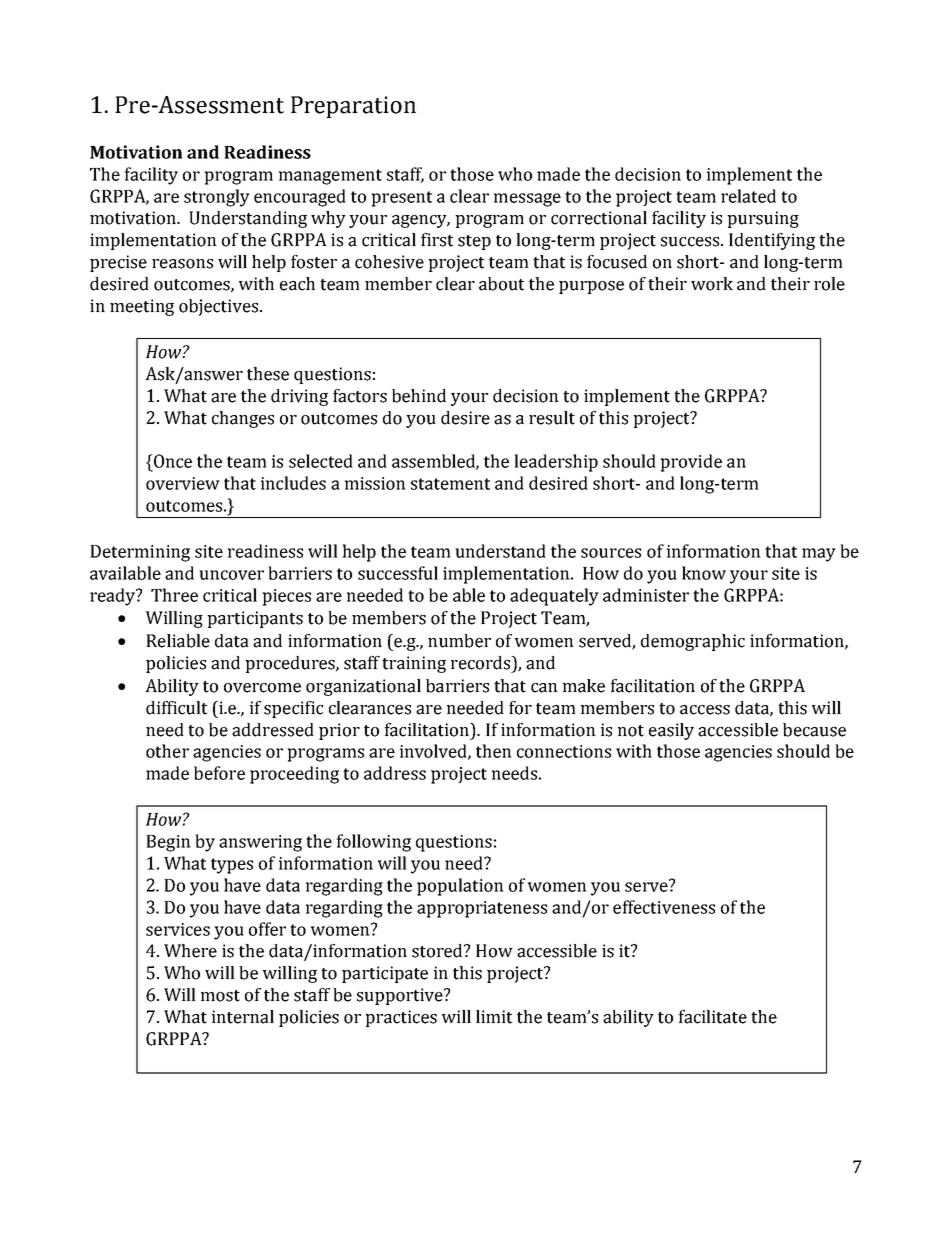 The image size is (952, 1233). I want to click on most, so click(220, 996).
